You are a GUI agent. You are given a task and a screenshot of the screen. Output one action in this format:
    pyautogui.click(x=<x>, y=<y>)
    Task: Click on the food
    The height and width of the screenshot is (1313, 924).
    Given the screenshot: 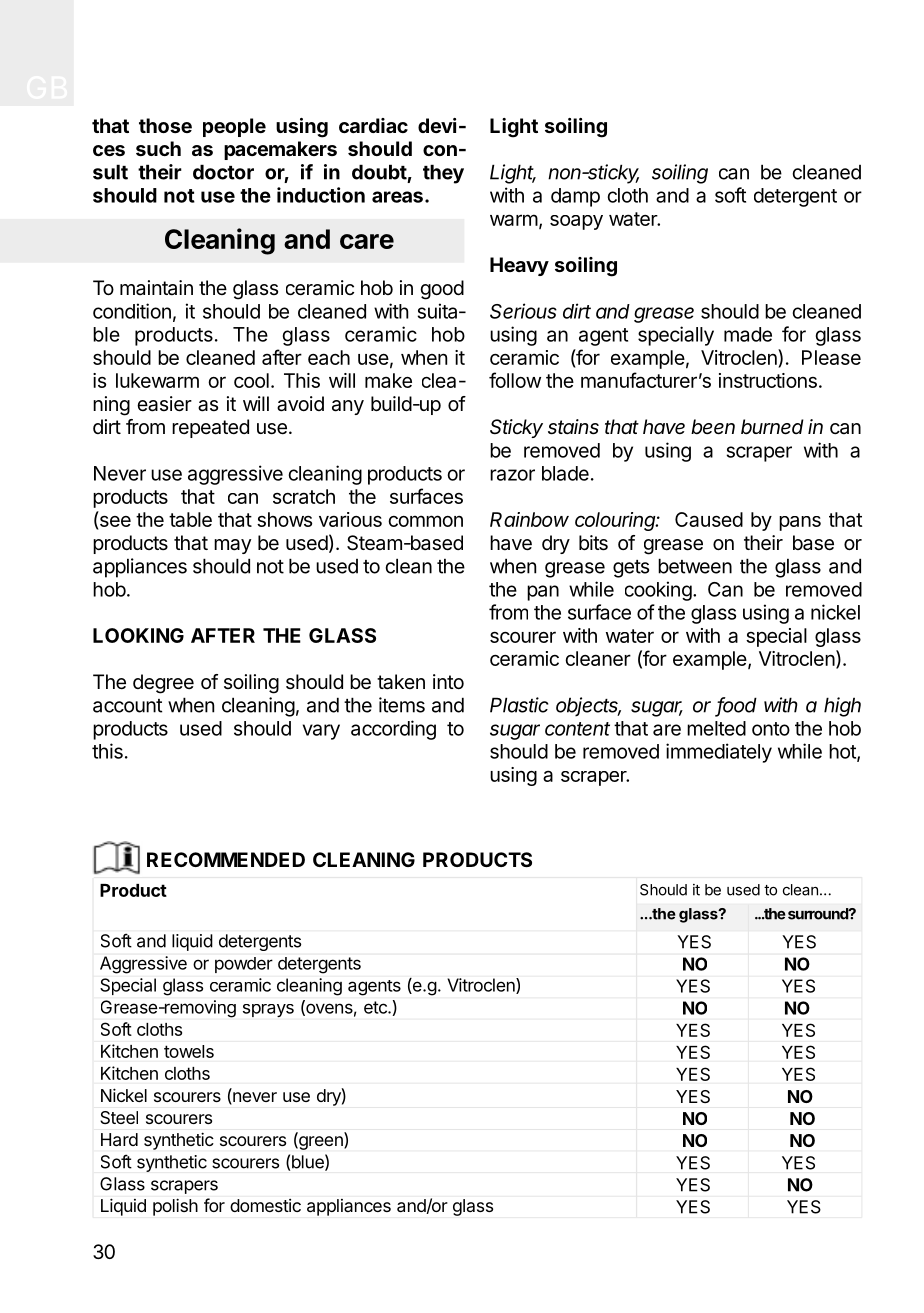 What is the action you would take?
    pyautogui.click(x=737, y=706)
